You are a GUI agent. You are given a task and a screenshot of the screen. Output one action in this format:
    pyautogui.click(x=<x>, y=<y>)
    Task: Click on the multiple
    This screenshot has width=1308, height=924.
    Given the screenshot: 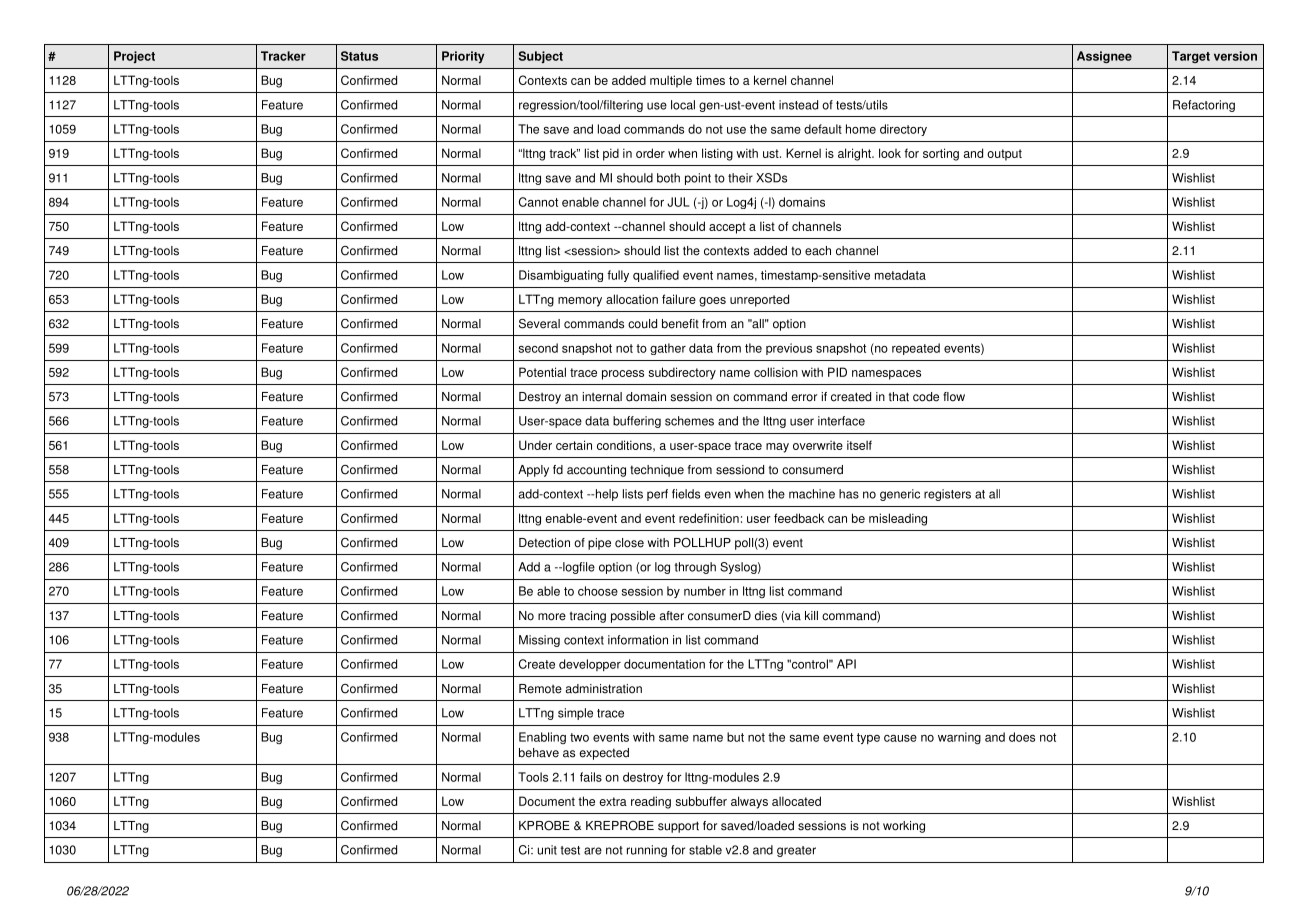 What is the action you would take?
    pyautogui.click(x=671, y=81)
